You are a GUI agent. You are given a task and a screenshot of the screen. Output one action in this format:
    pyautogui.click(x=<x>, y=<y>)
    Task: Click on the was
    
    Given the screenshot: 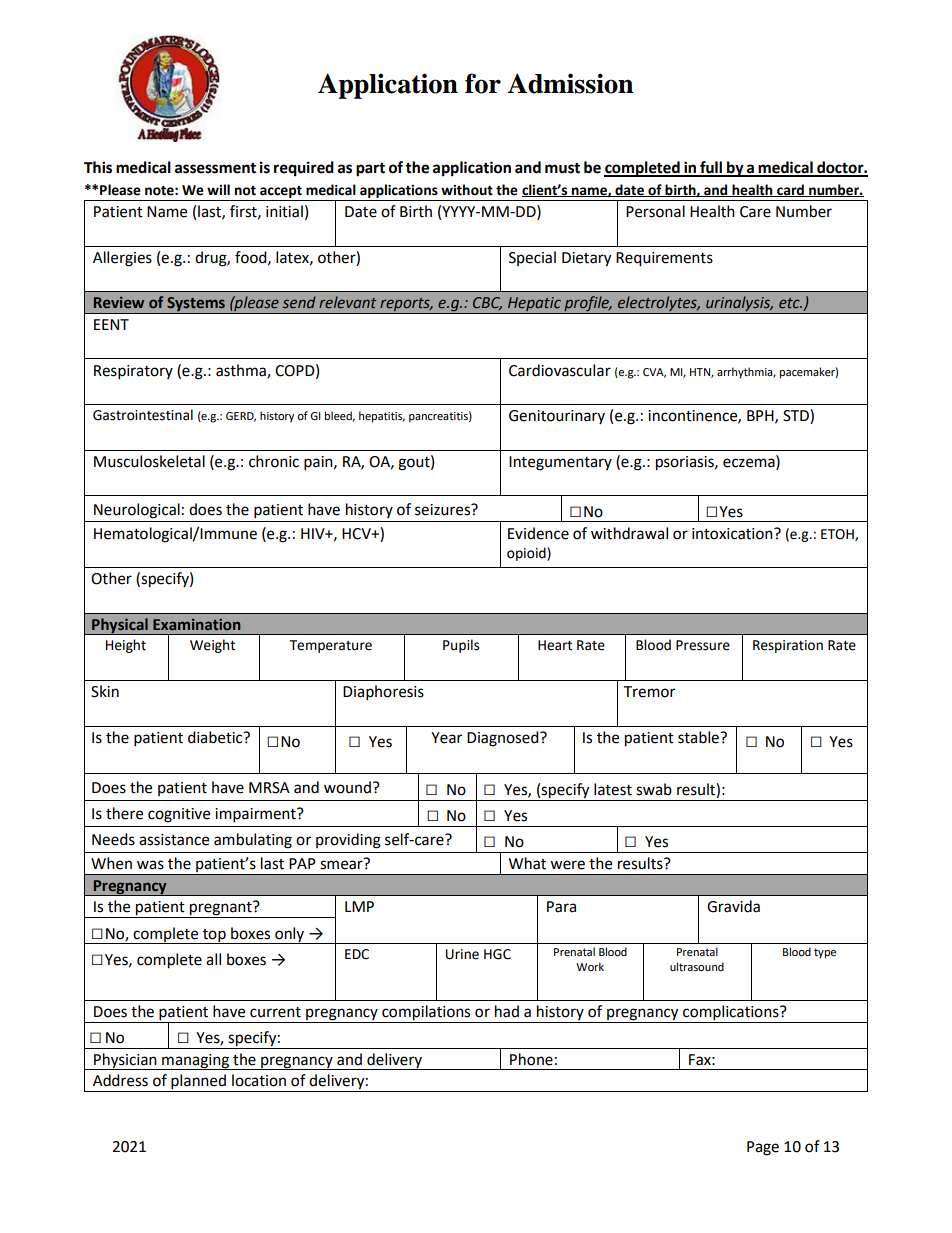 What is the action you would take?
    pyautogui.click(x=150, y=865)
